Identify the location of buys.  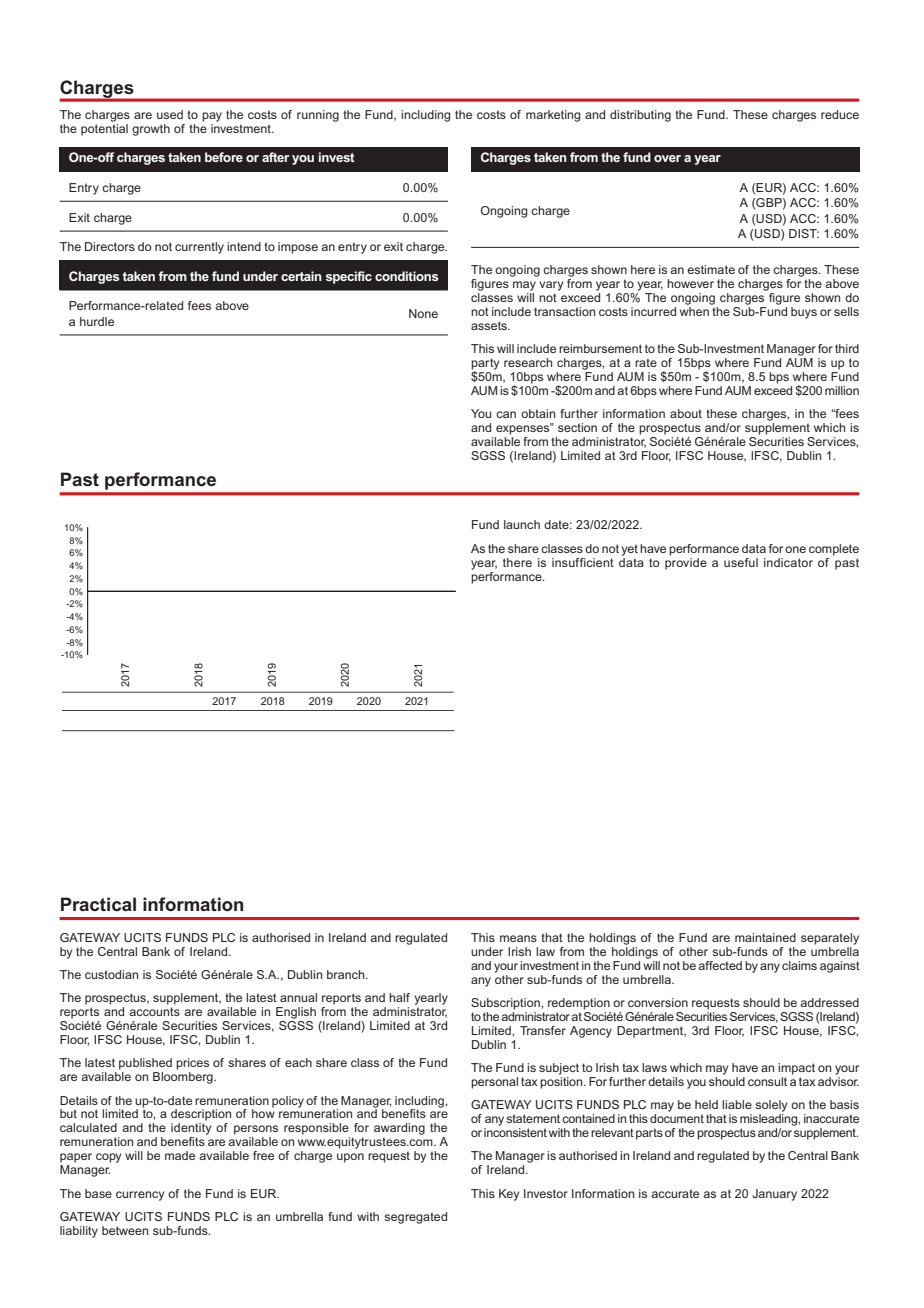
(804, 313).
